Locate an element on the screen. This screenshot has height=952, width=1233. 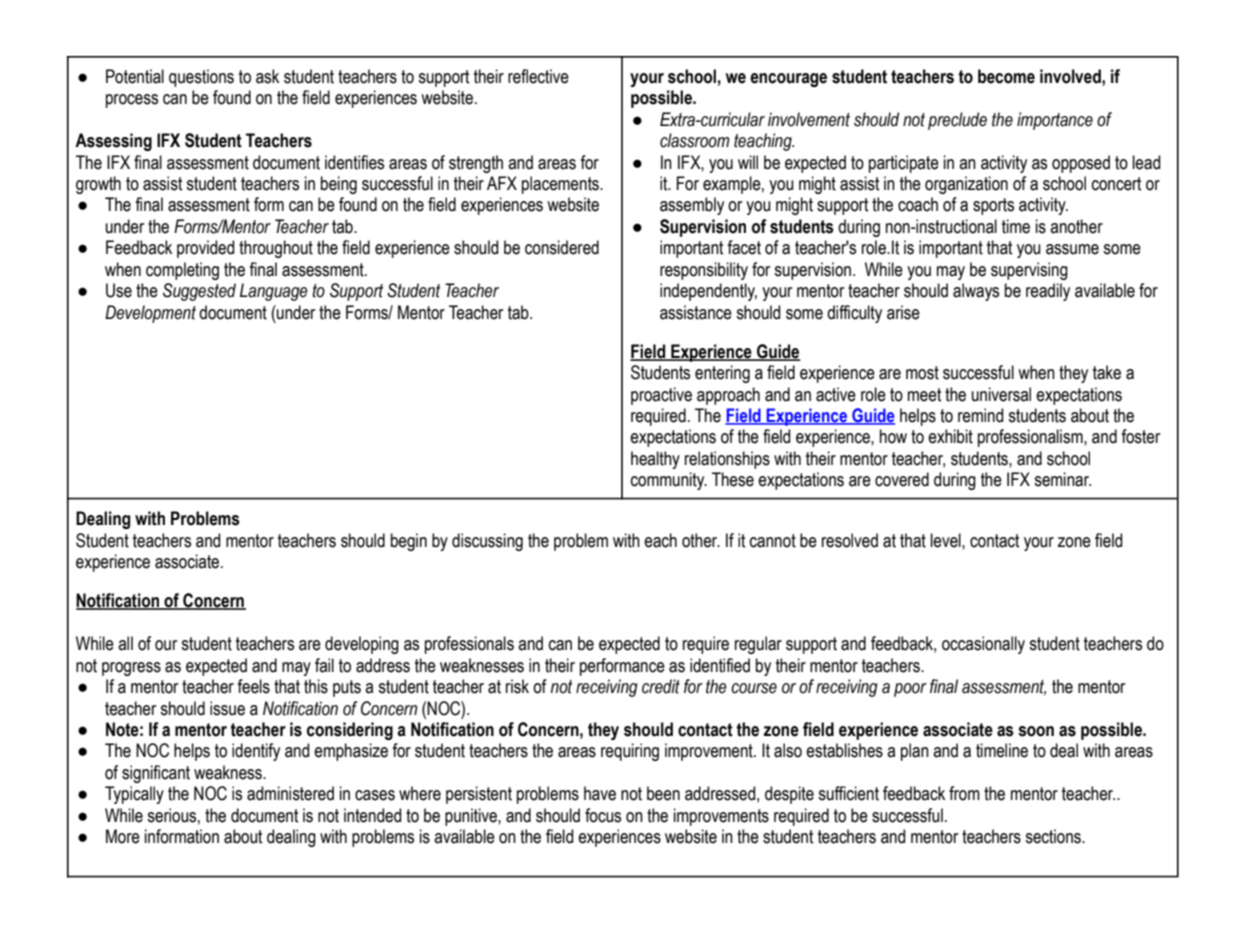
questions is located at coordinates (201, 78).
